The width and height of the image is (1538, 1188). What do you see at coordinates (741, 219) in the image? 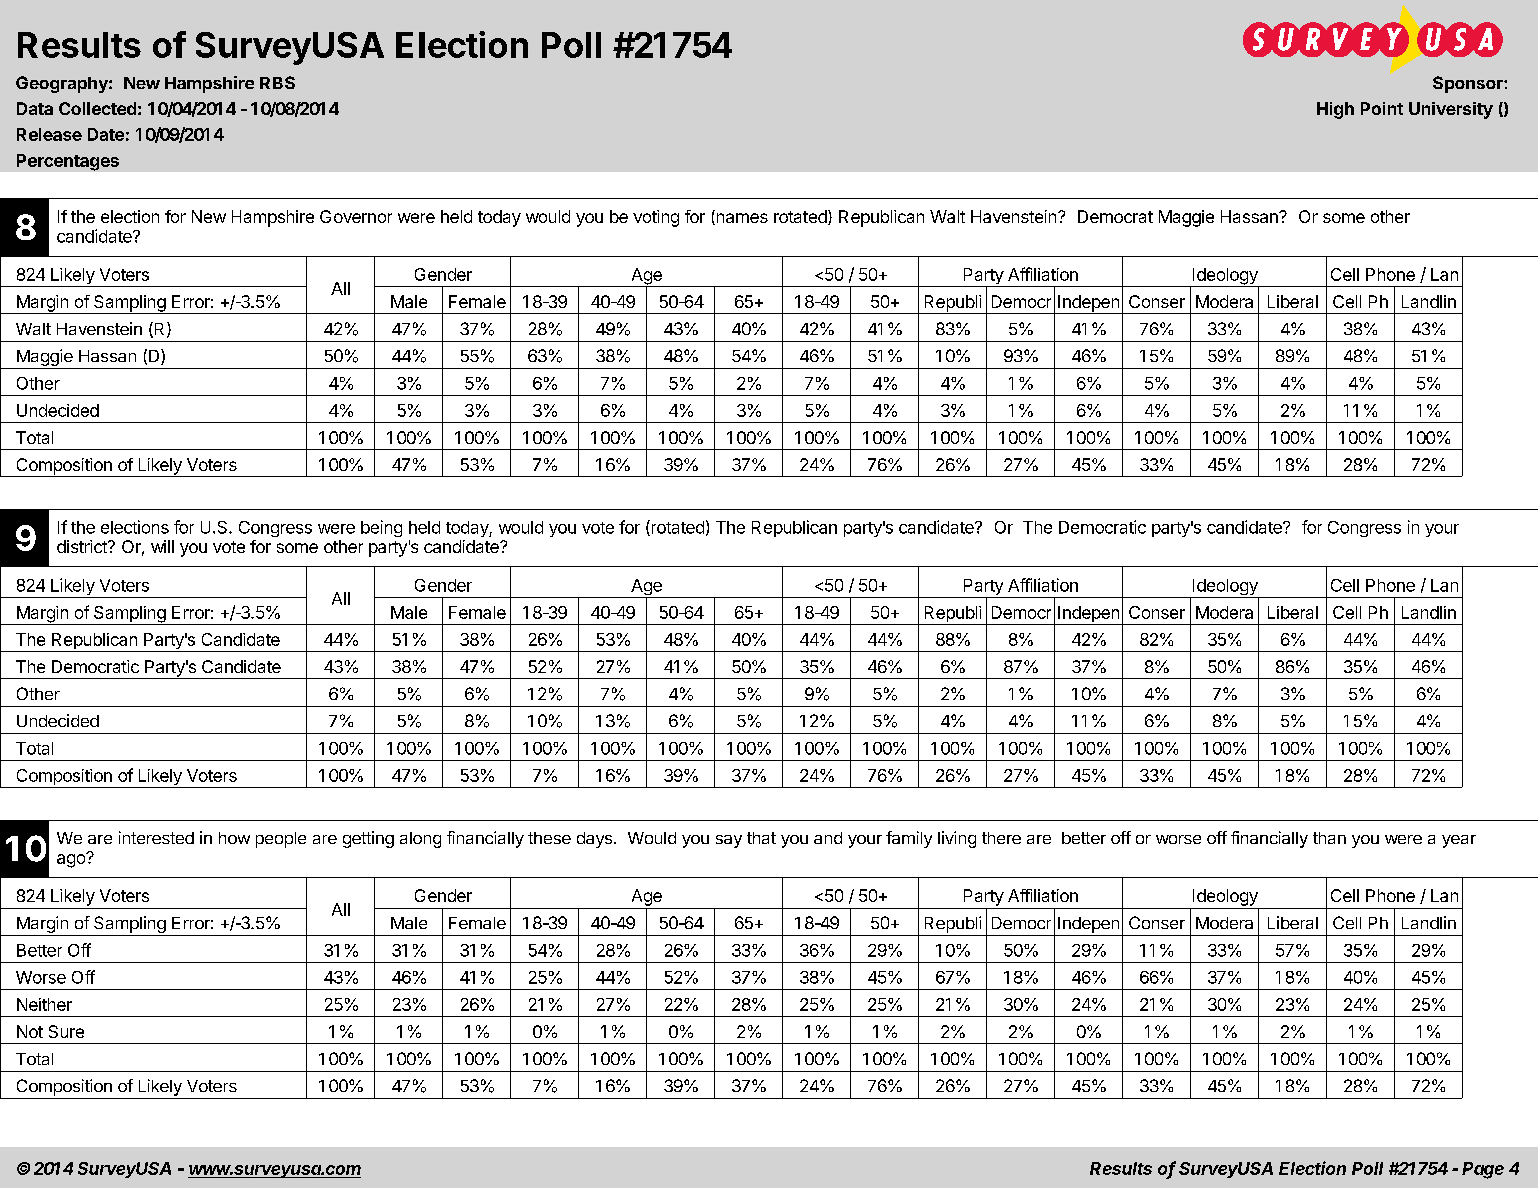
I see `names` at bounding box center [741, 219].
